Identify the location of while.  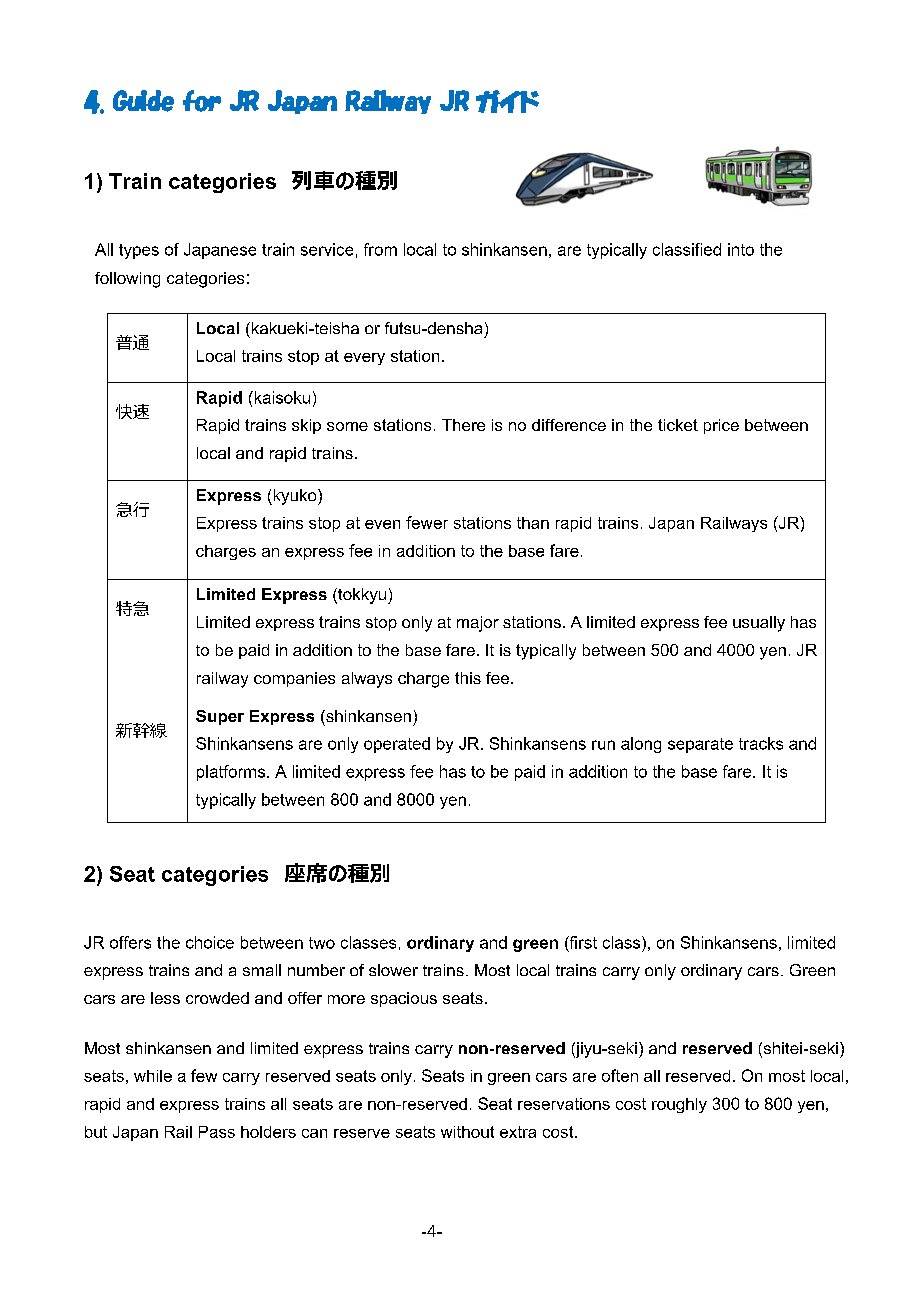
(153, 1076).
